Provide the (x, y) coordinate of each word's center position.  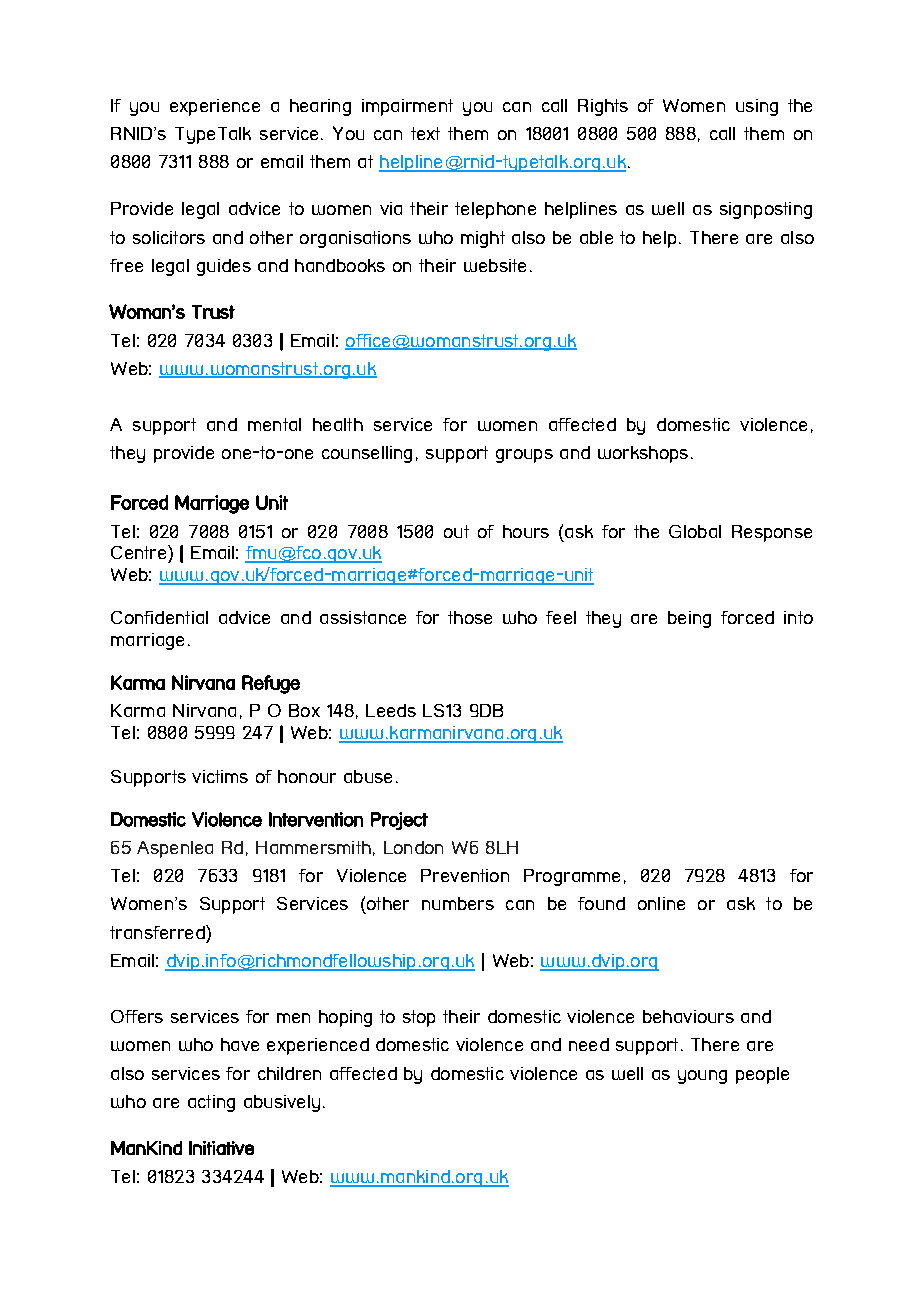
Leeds (391, 710)
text (425, 133)
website (495, 265)
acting (211, 1103)
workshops (643, 454)
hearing (320, 107)
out (456, 531)
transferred (158, 932)
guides (224, 267)
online (661, 903)
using (757, 107)
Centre (140, 552)
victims (220, 776)
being (689, 619)
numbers (458, 903)
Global (695, 531)
